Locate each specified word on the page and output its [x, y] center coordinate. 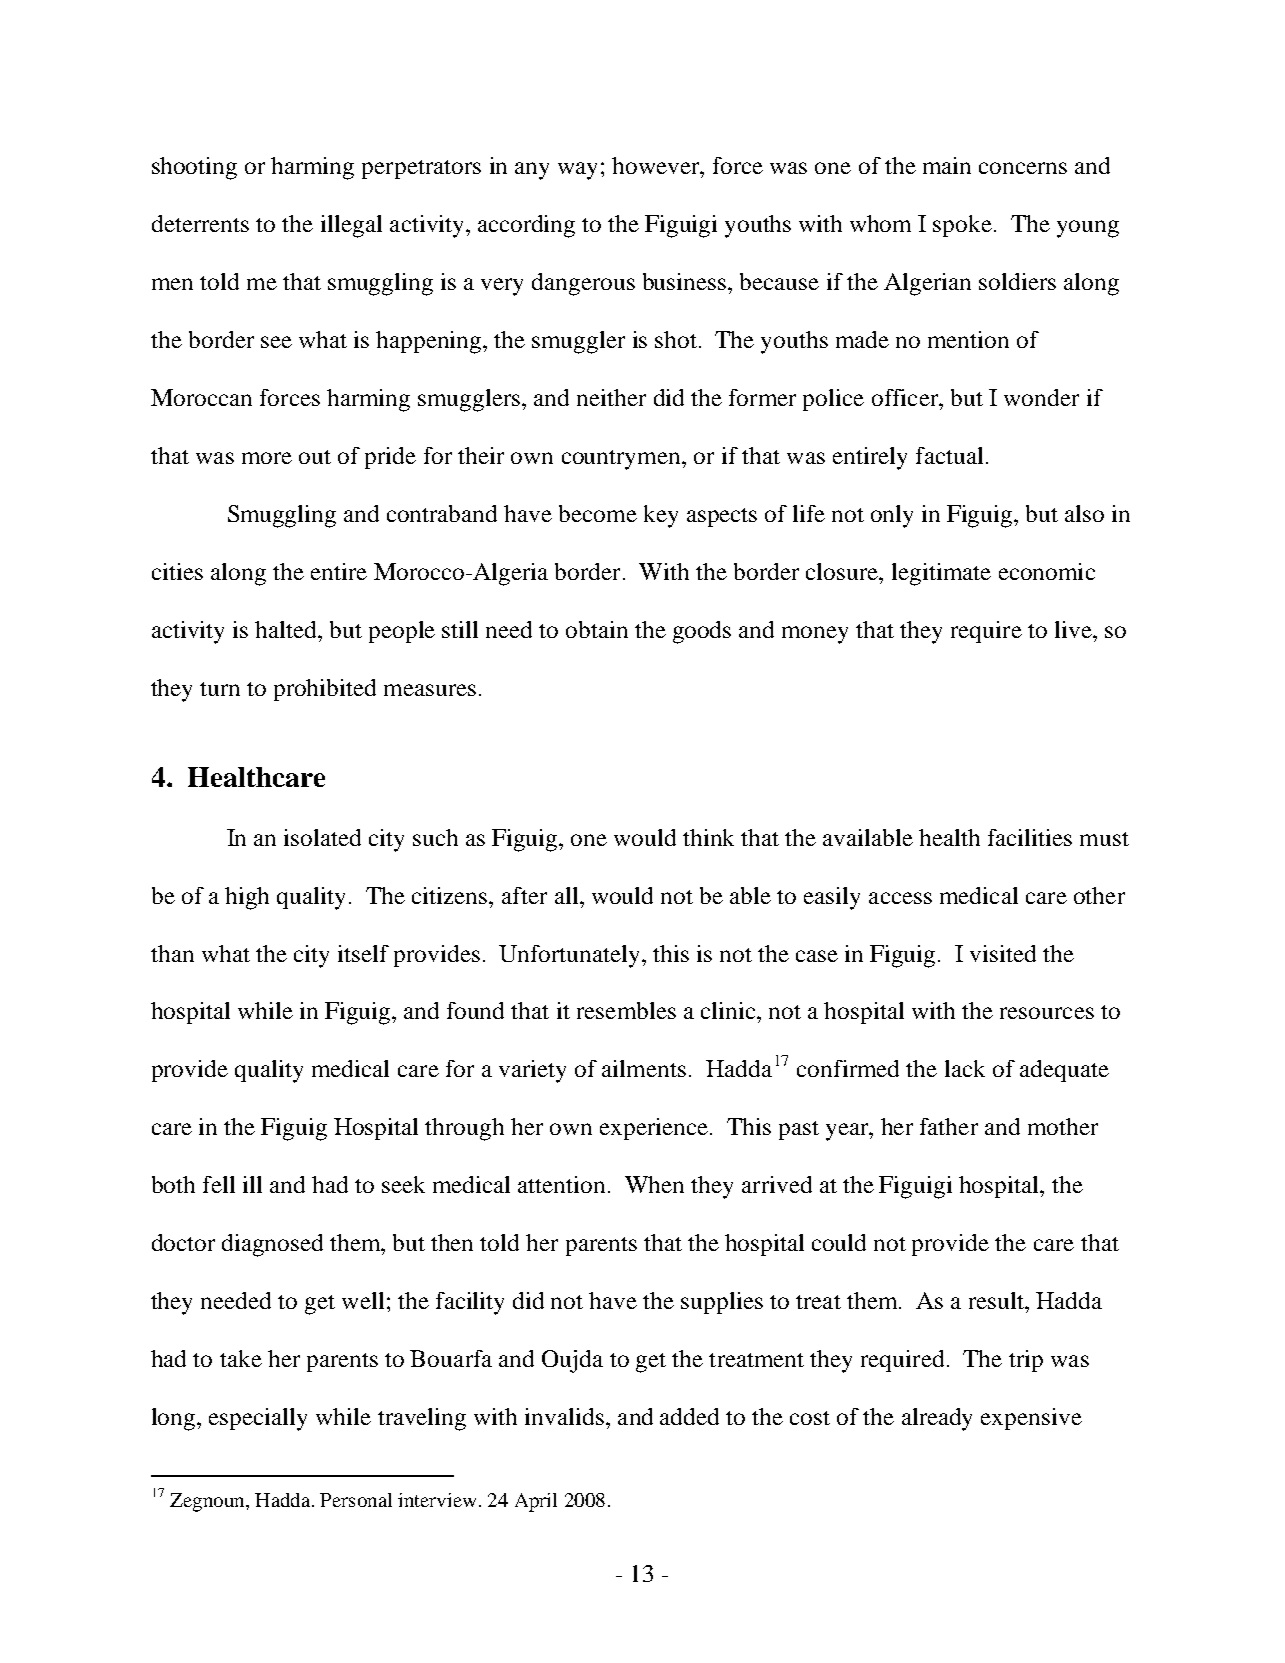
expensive [1031, 1419]
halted [287, 629]
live [1074, 629]
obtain [597, 629]
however [657, 165]
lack [965, 1068]
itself [363, 953]
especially [258, 1419]
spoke [962, 226]
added [689, 1416]
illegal [351, 226]
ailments [644, 1068]
